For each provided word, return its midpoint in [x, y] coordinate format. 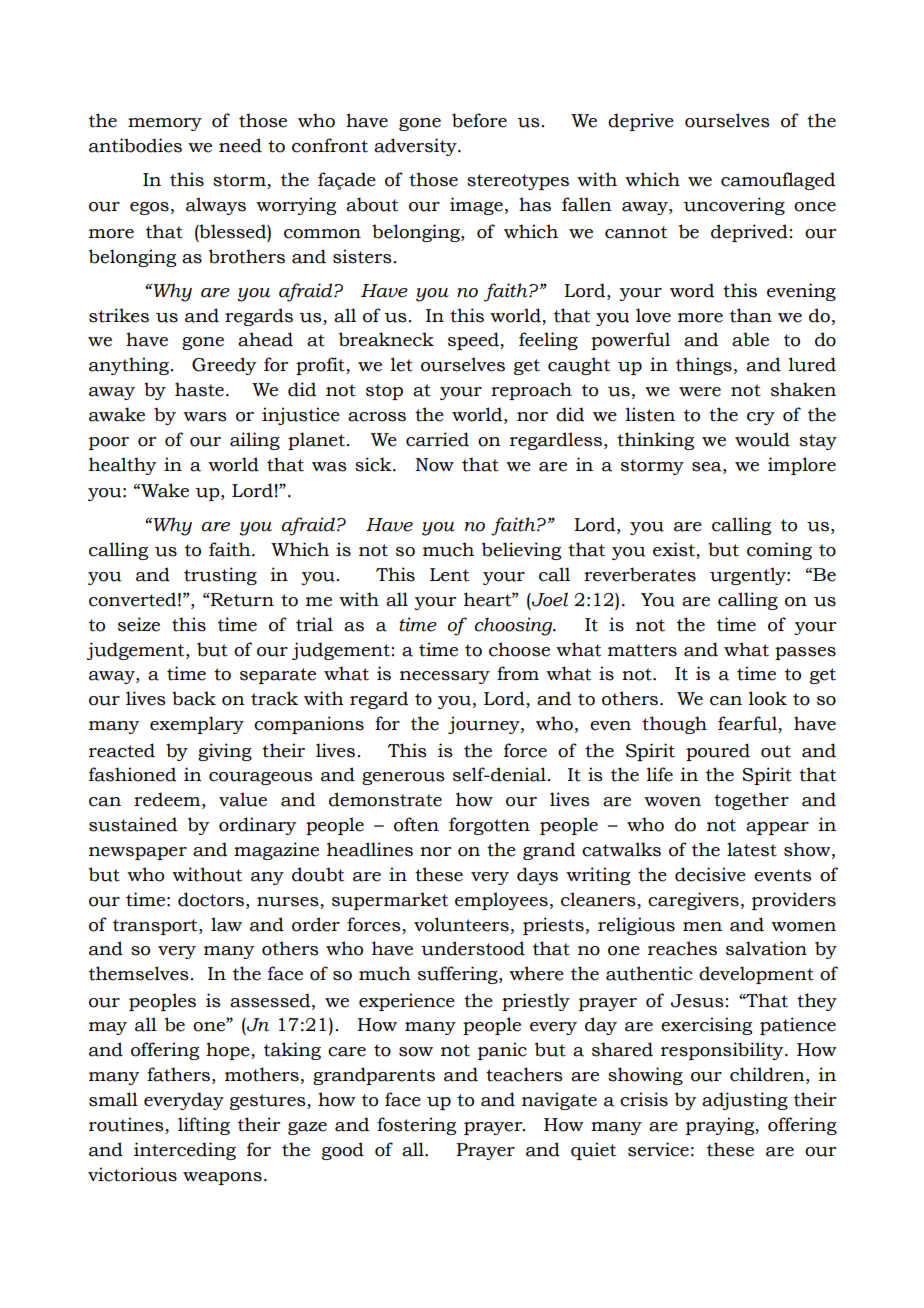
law [226, 924]
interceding [185, 1151]
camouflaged [778, 181]
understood [473, 948]
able [750, 339]
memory [165, 124]
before [479, 120]
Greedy [224, 366]
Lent [449, 575]
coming [779, 551]
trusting [220, 576]
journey [485, 725]
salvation [766, 948]
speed [474, 341]
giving [225, 752]
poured [718, 752]
